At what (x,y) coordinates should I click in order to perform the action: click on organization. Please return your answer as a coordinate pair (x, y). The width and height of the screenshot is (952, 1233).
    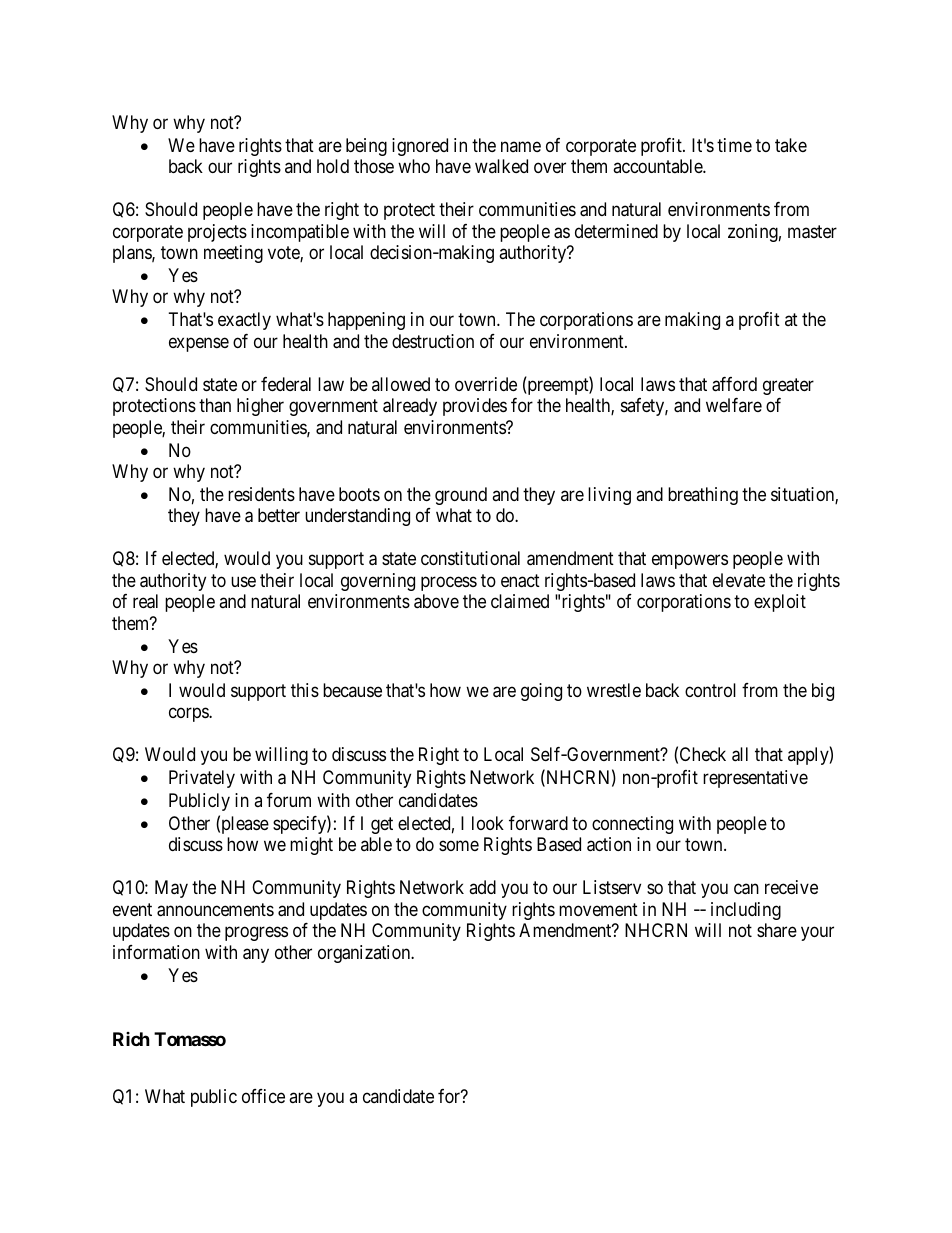
    Looking at the image, I should click on (365, 954).
